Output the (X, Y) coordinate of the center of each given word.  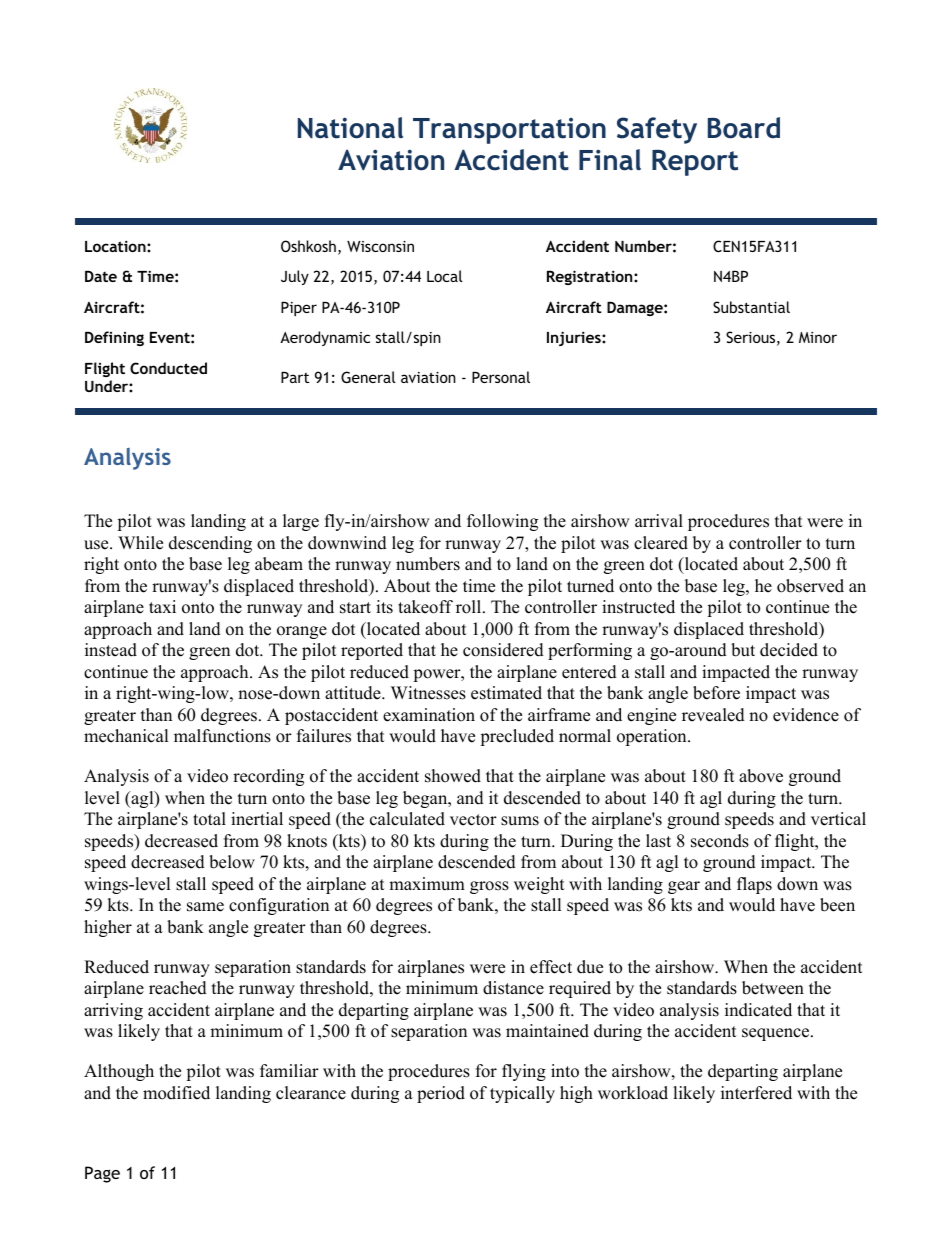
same (205, 907)
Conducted (168, 368)
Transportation (509, 131)
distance (513, 988)
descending (210, 544)
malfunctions (222, 736)
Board (744, 128)
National (350, 128)
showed (453, 776)
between (773, 988)
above (761, 776)
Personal (501, 377)
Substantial (751, 307)
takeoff (425, 607)
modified (176, 1093)
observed (810, 586)
